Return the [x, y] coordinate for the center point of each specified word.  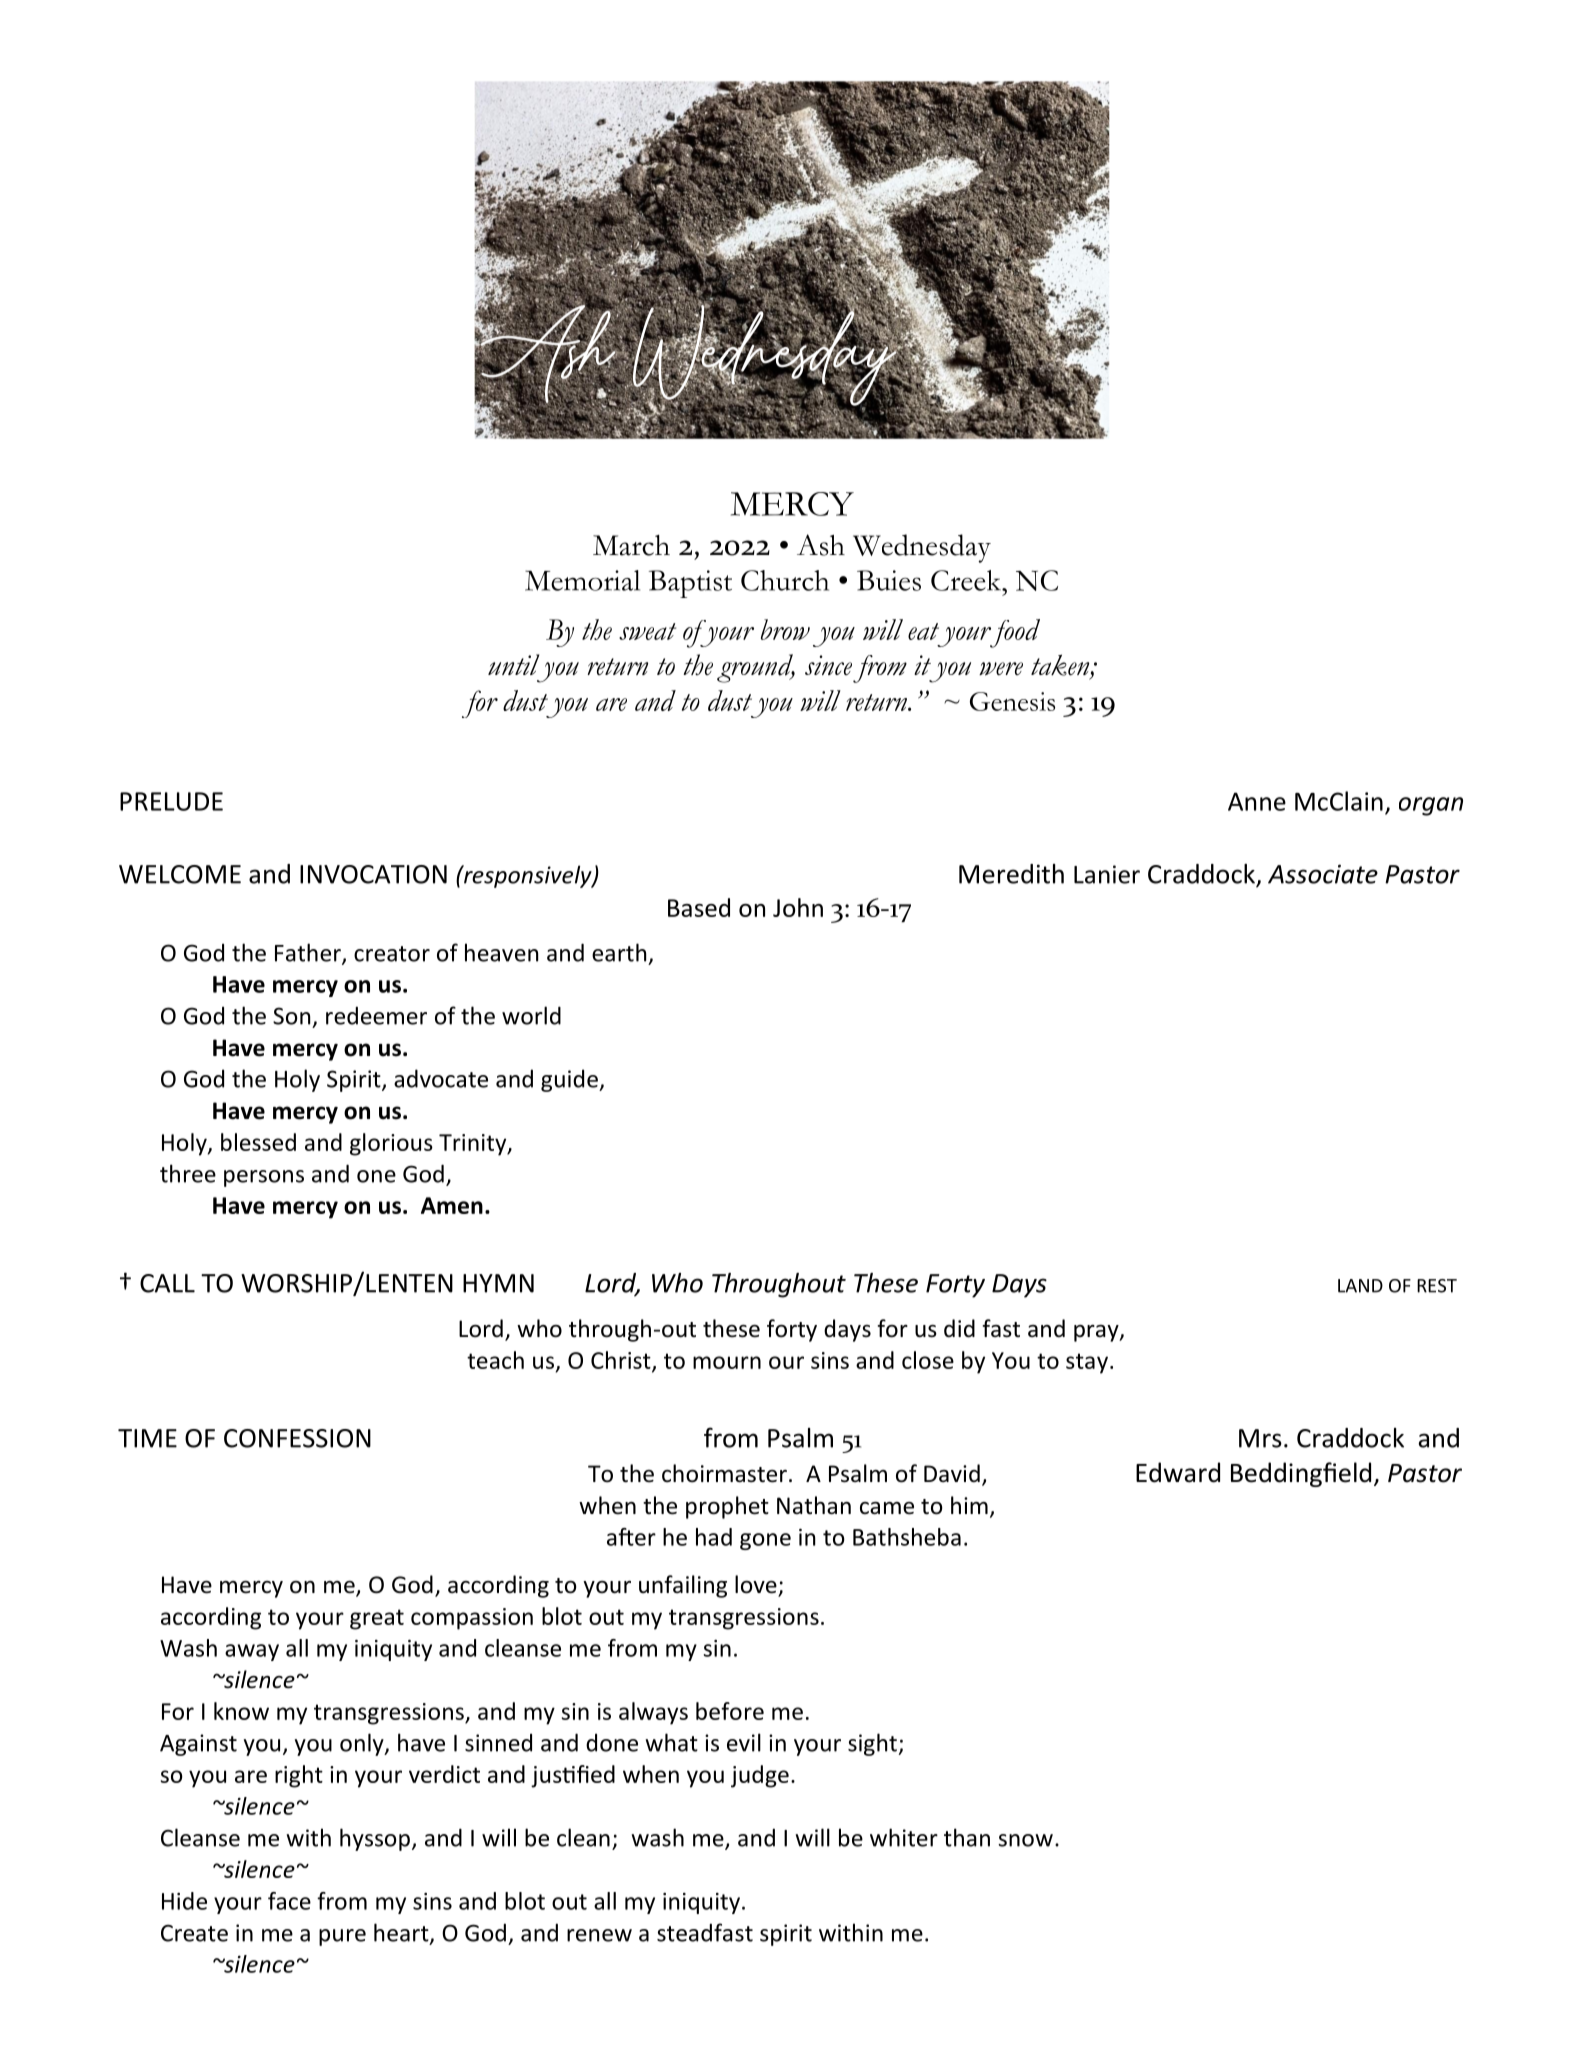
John [798, 907]
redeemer [376, 1015]
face [289, 1901]
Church [785, 580]
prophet [727, 1507]
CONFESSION [297, 1438]
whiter [904, 1837]
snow [1025, 1840]
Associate [1323, 874]
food [1014, 633]
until [513, 664]
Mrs [1260, 1438]
